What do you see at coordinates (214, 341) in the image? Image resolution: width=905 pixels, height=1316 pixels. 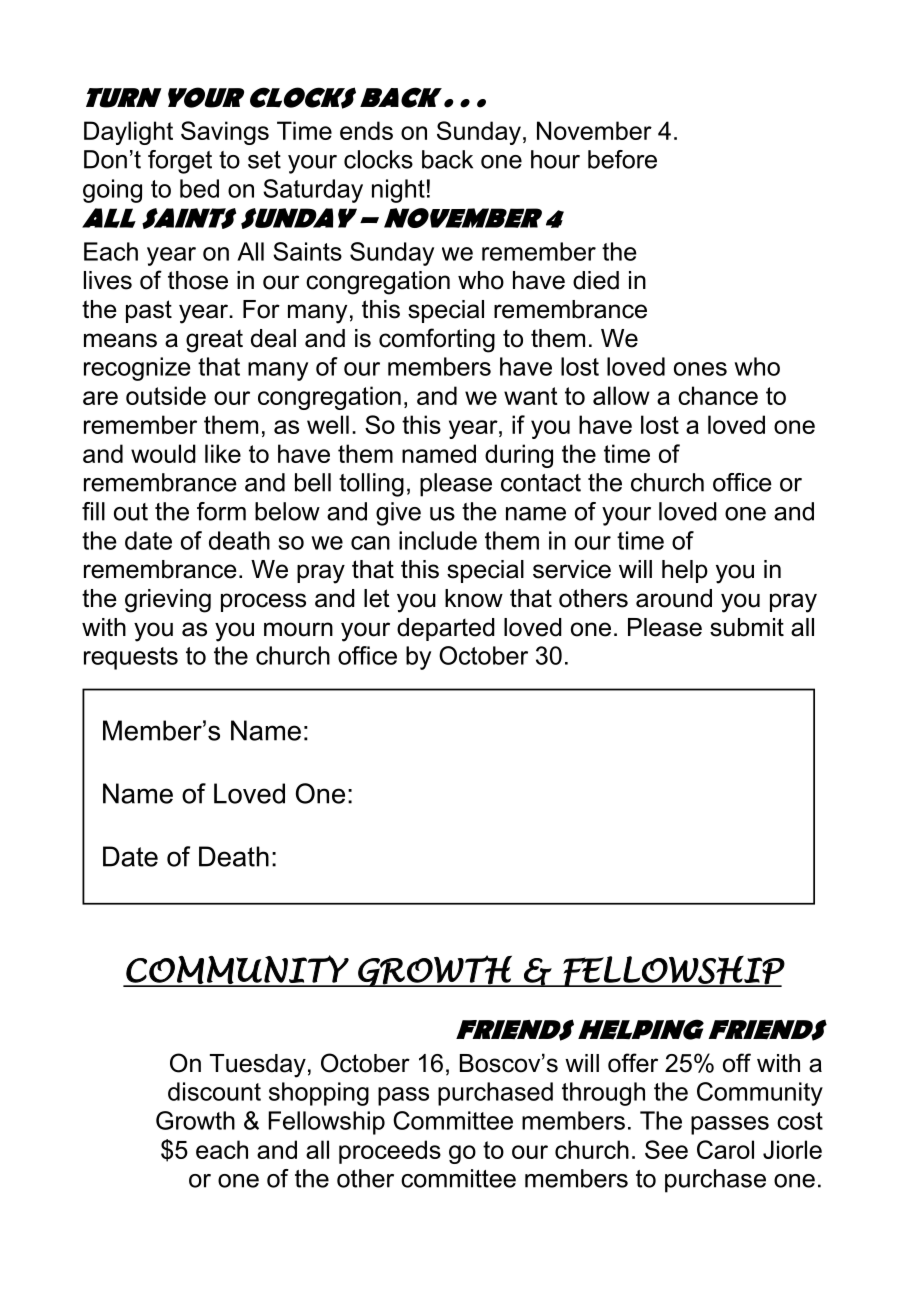 I see `great` at bounding box center [214, 341].
